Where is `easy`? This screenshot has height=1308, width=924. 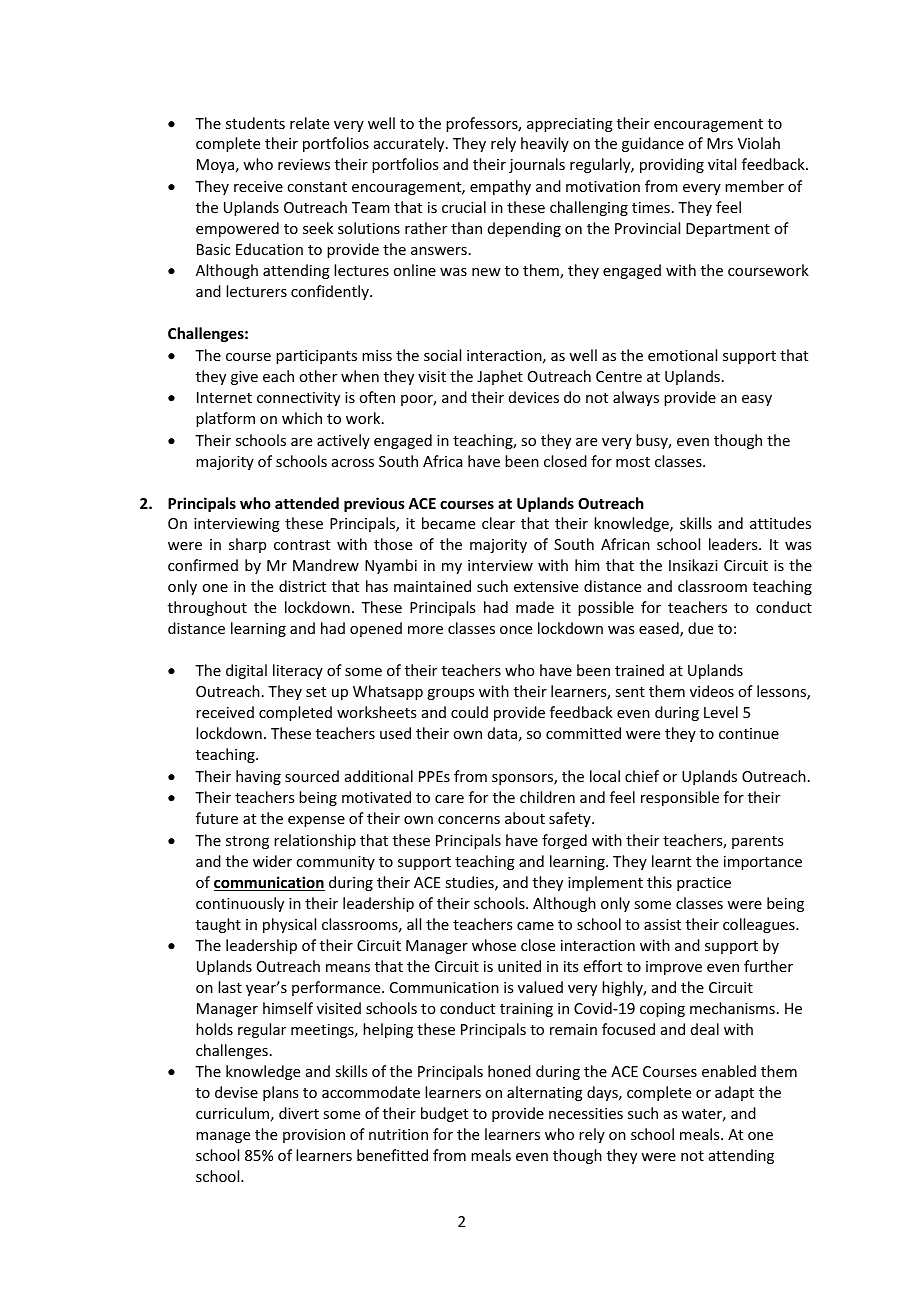
easy is located at coordinates (757, 400).
